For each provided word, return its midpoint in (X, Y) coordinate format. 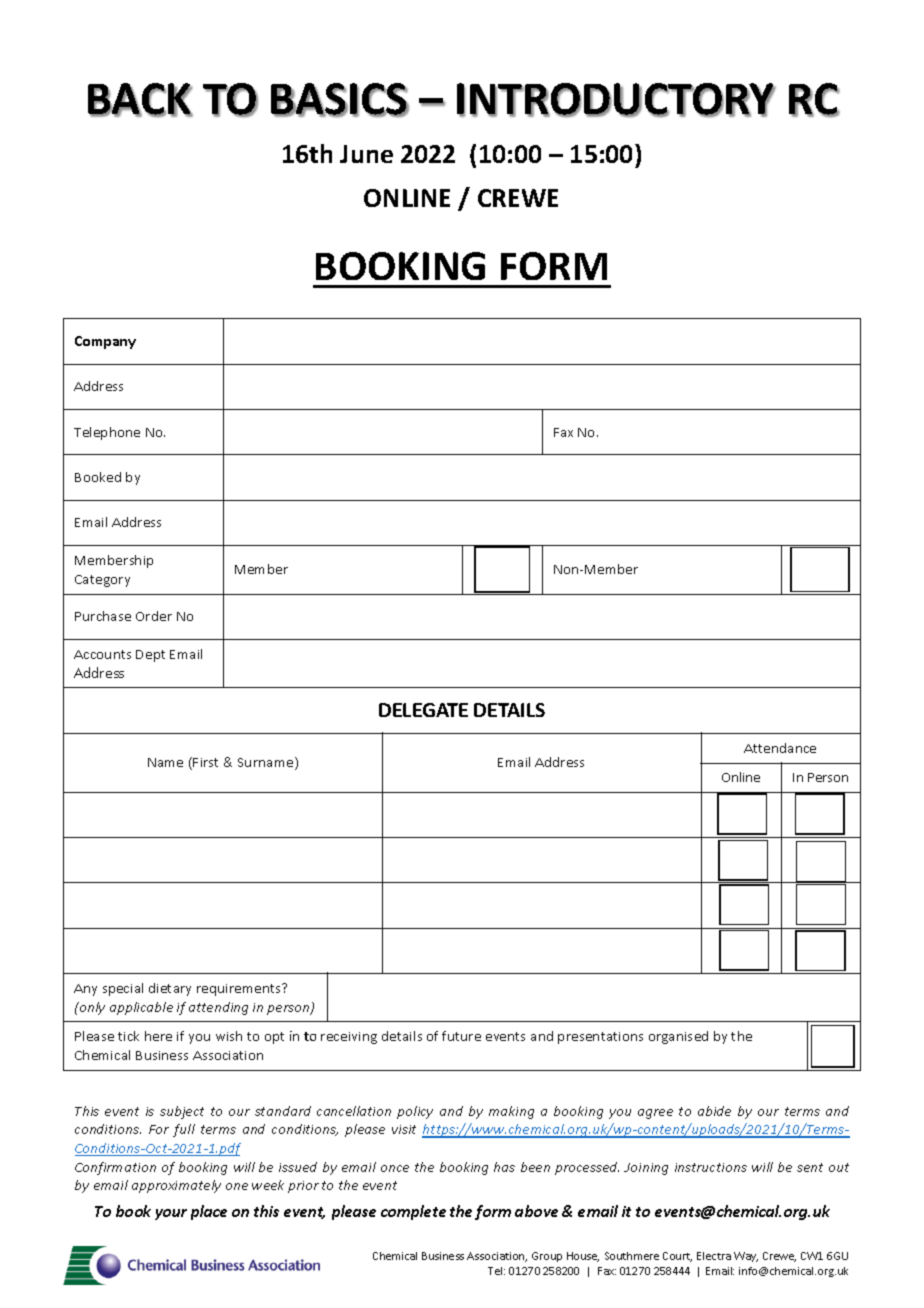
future (461, 1036)
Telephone (107, 433)
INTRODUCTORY (616, 100)
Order (154, 616)
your (171, 1214)
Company (105, 342)
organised (678, 1037)
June (366, 154)
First (205, 762)
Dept (150, 656)
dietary (170, 989)
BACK (140, 100)
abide (714, 1111)
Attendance (780, 748)
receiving (349, 1038)
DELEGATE (423, 710)
